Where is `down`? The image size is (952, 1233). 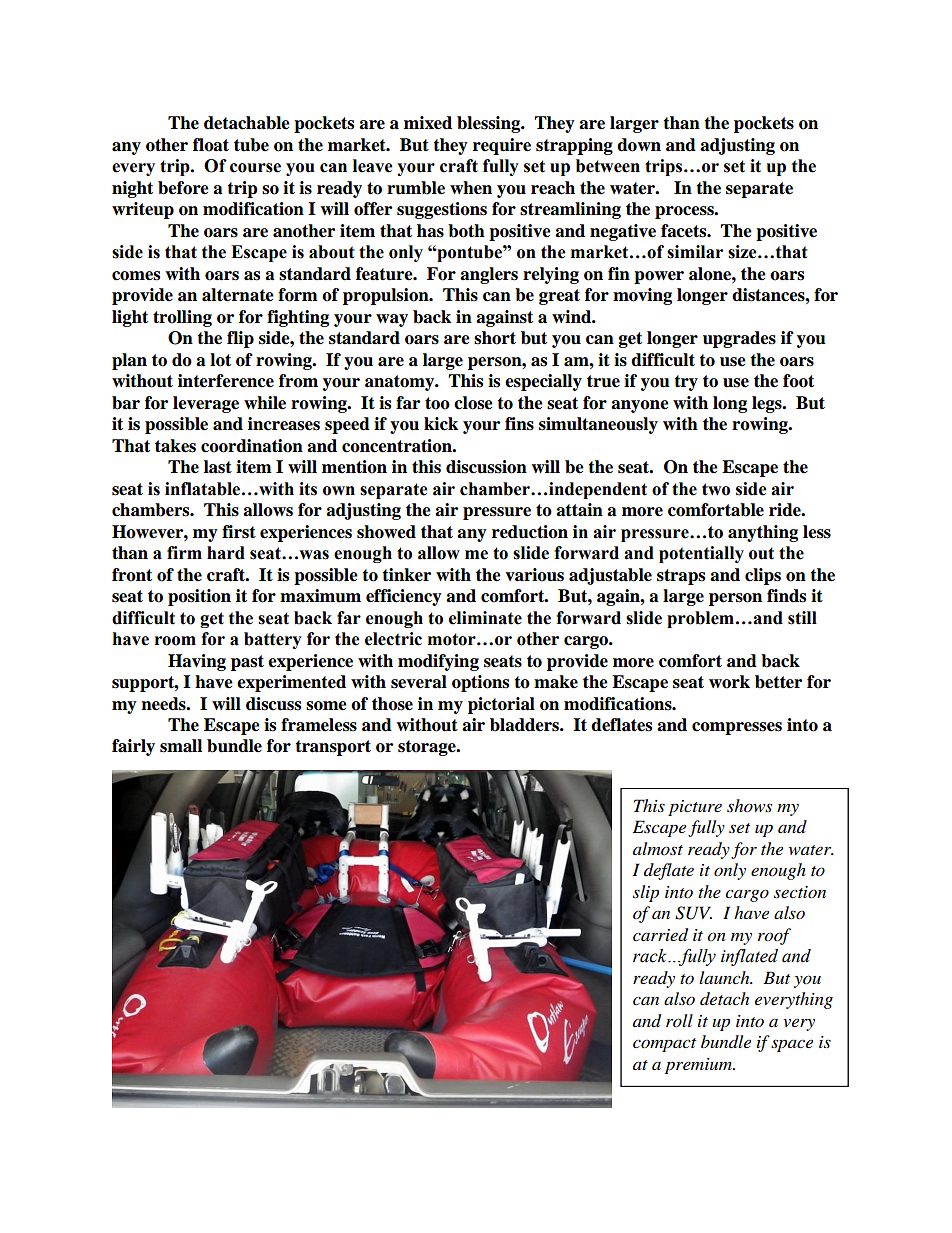 down is located at coordinates (639, 145).
